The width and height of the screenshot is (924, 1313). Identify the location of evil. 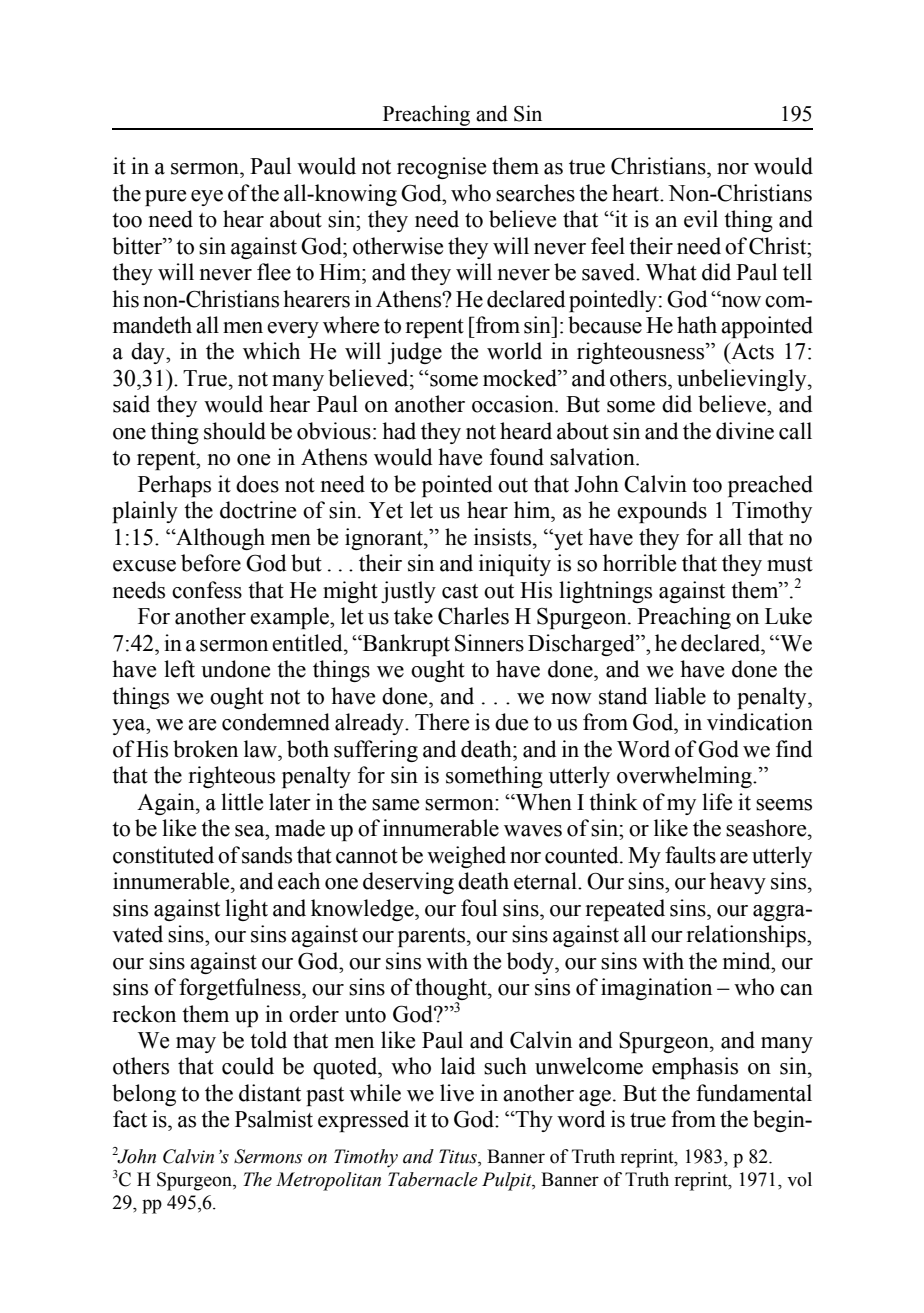
(701, 219).
